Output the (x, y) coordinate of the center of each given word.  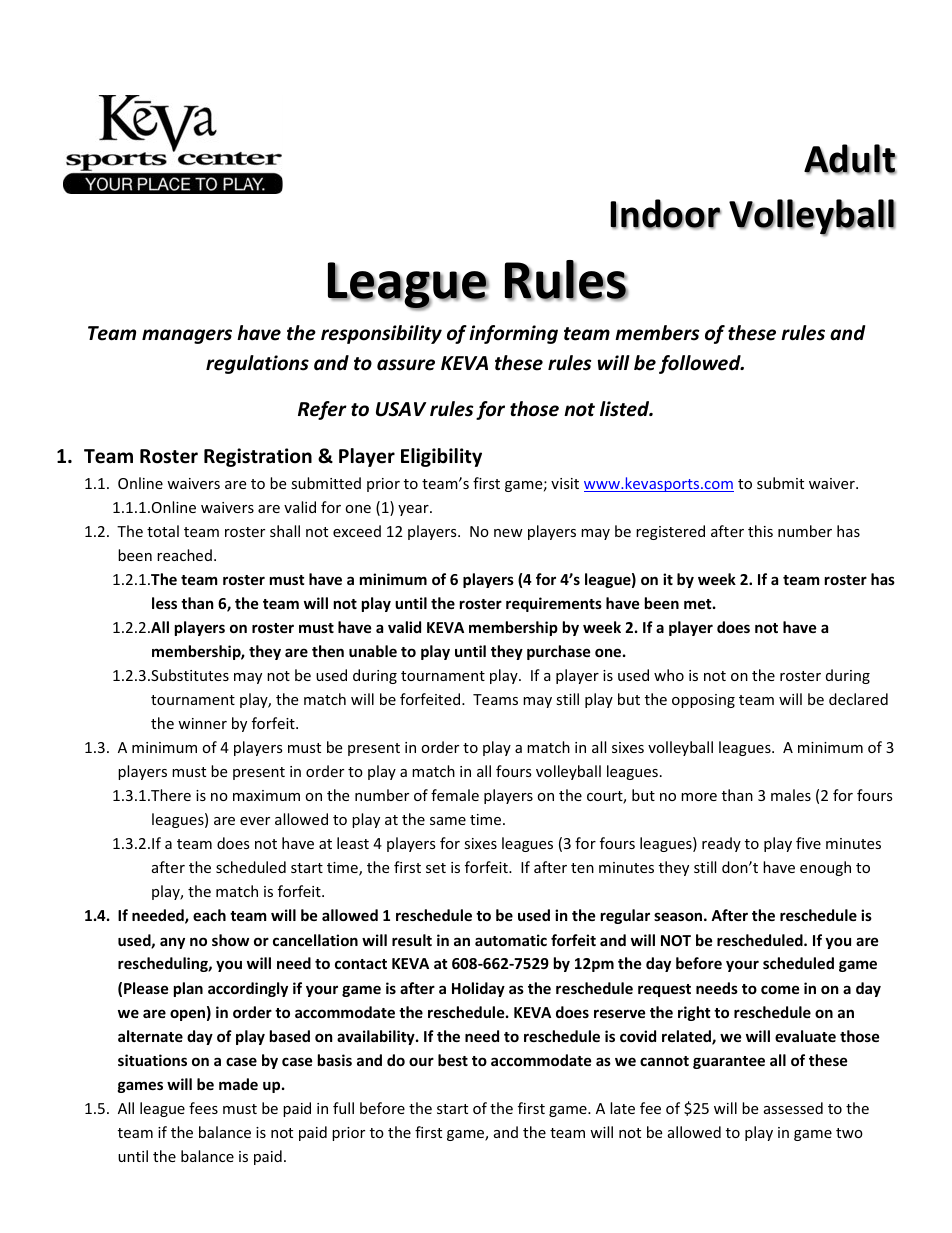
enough (825, 868)
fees (203, 1108)
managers (187, 336)
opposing (703, 701)
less (164, 603)
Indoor (665, 214)
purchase (559, 652)
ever (255, 821)
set (436, 868)
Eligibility (441, 457)
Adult (850, 159)
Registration (258, 457)
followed (701, 364)
